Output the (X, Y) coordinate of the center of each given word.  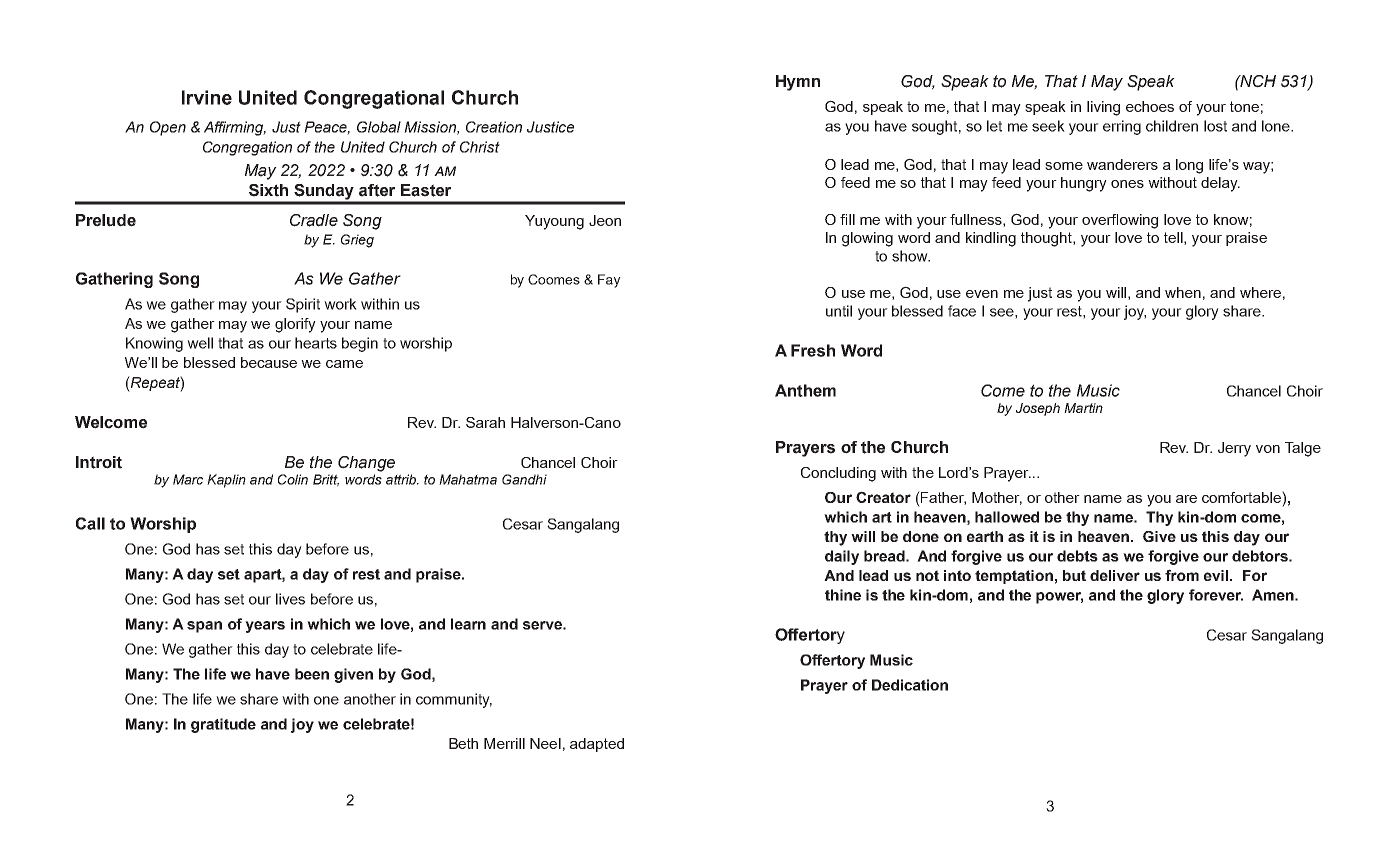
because (269, 362)
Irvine (207, 97)
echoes (1150, 106)
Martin (1083, 408)
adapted (597, 745)
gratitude (223, 725)
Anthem (805, 390)
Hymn (798, 83)
